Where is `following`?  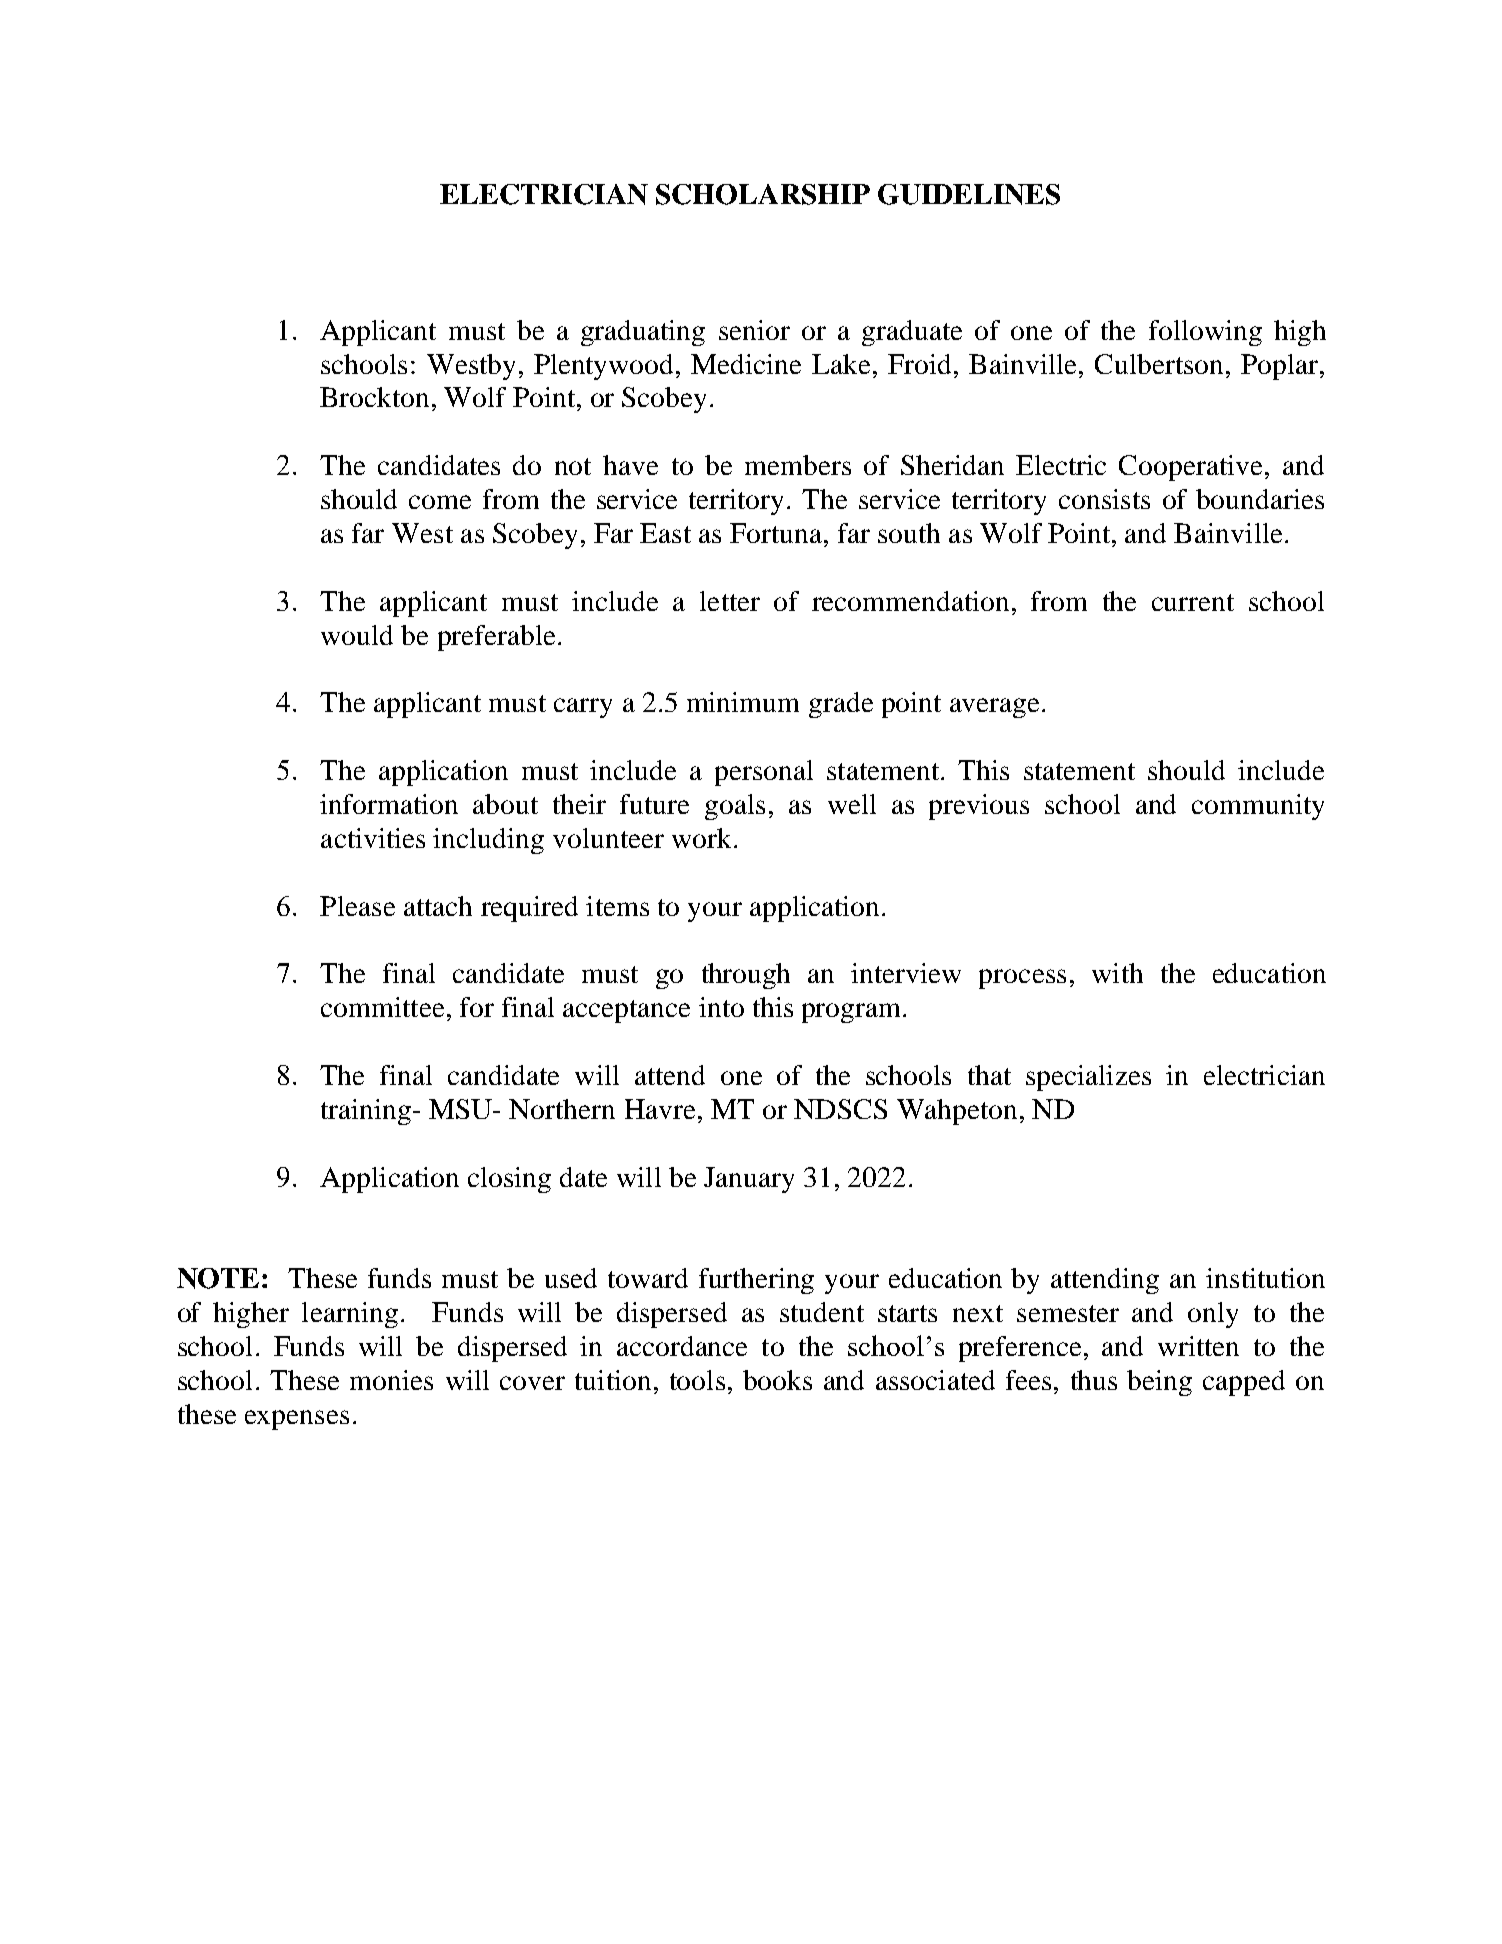
following is located at coordinates (1205, 333).
